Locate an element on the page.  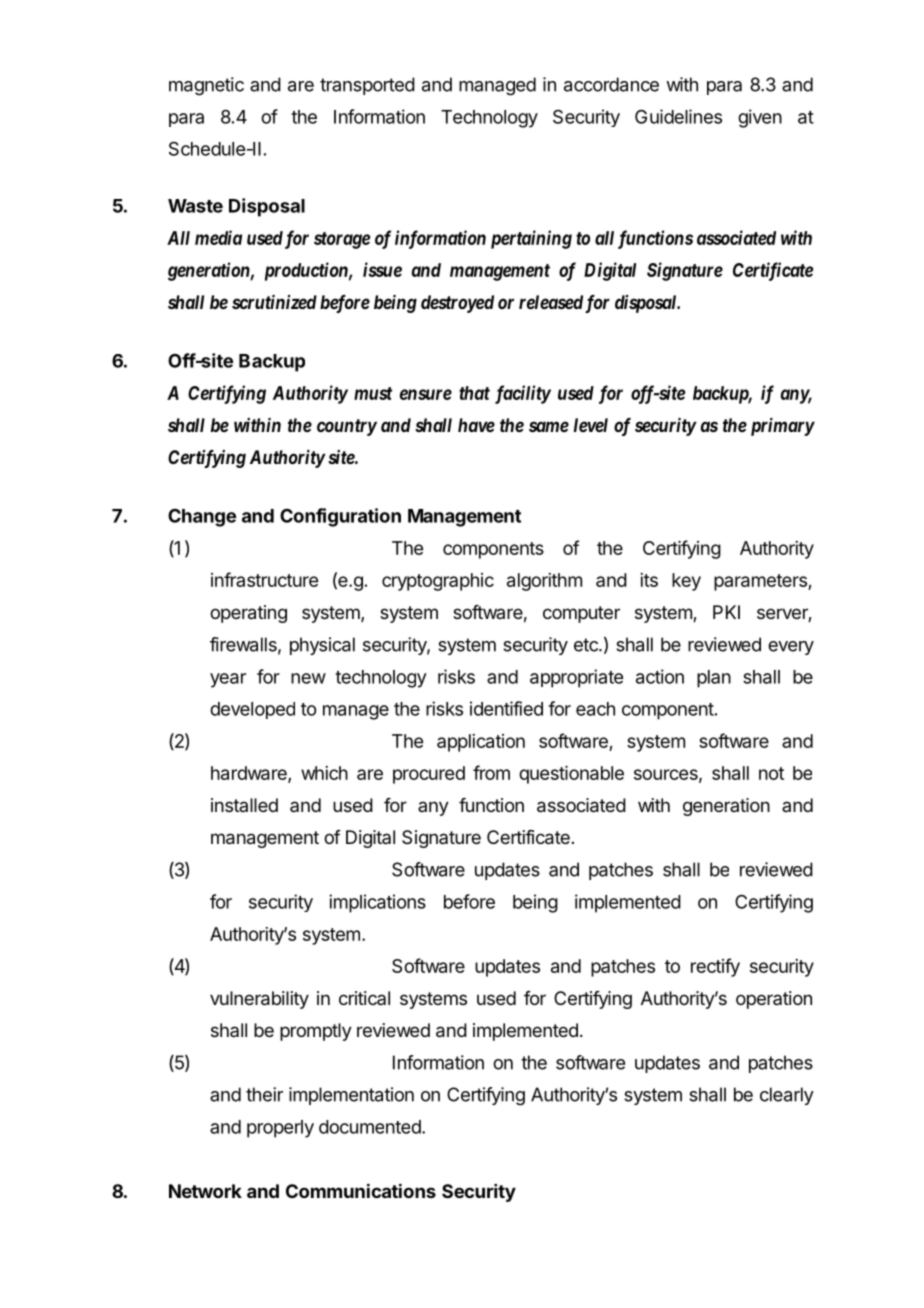
magnetic is located at coordinates (206, 86).
